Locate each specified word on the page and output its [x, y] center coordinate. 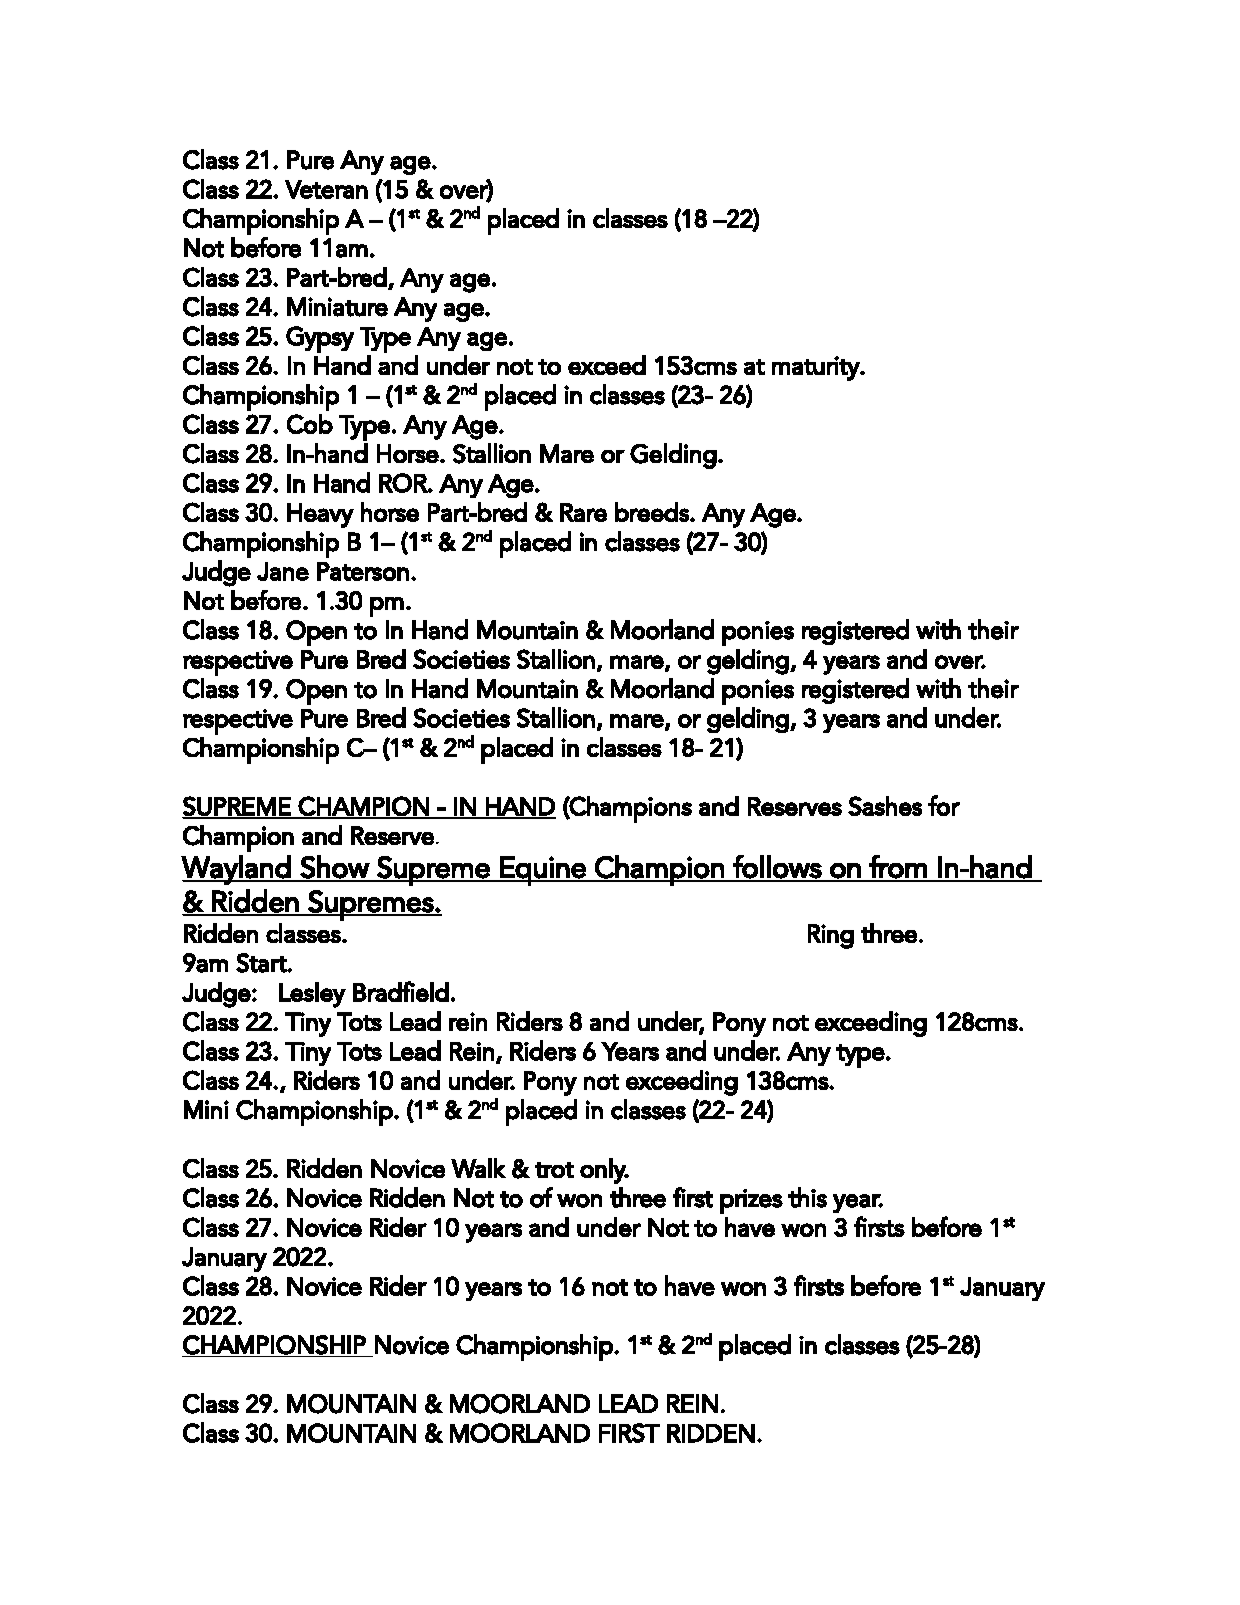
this [807, 1197]
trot [554, 1170]
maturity [816, 368]
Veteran [326, 189]
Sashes [885, 806]
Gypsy [320, 339]
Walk [478, 1168]
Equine [543, 871]
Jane [283, 571]
